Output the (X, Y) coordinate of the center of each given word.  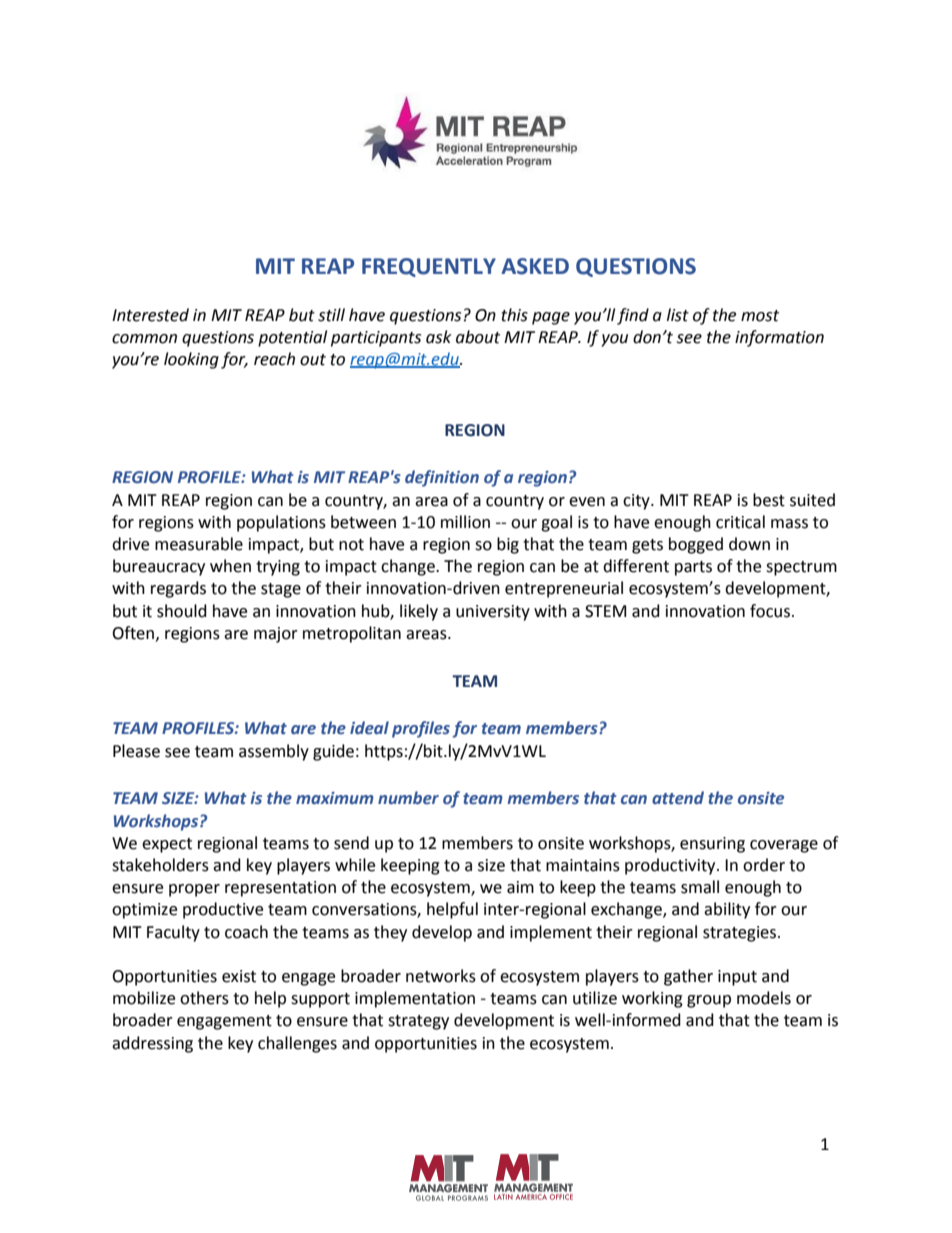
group (709, 1001)
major (276, 635)
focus (770, 611)
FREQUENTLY (429, 267)
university (493, 613)
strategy (418, 1022)
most (760, 316)
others (204, 998)
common (144, 339)
